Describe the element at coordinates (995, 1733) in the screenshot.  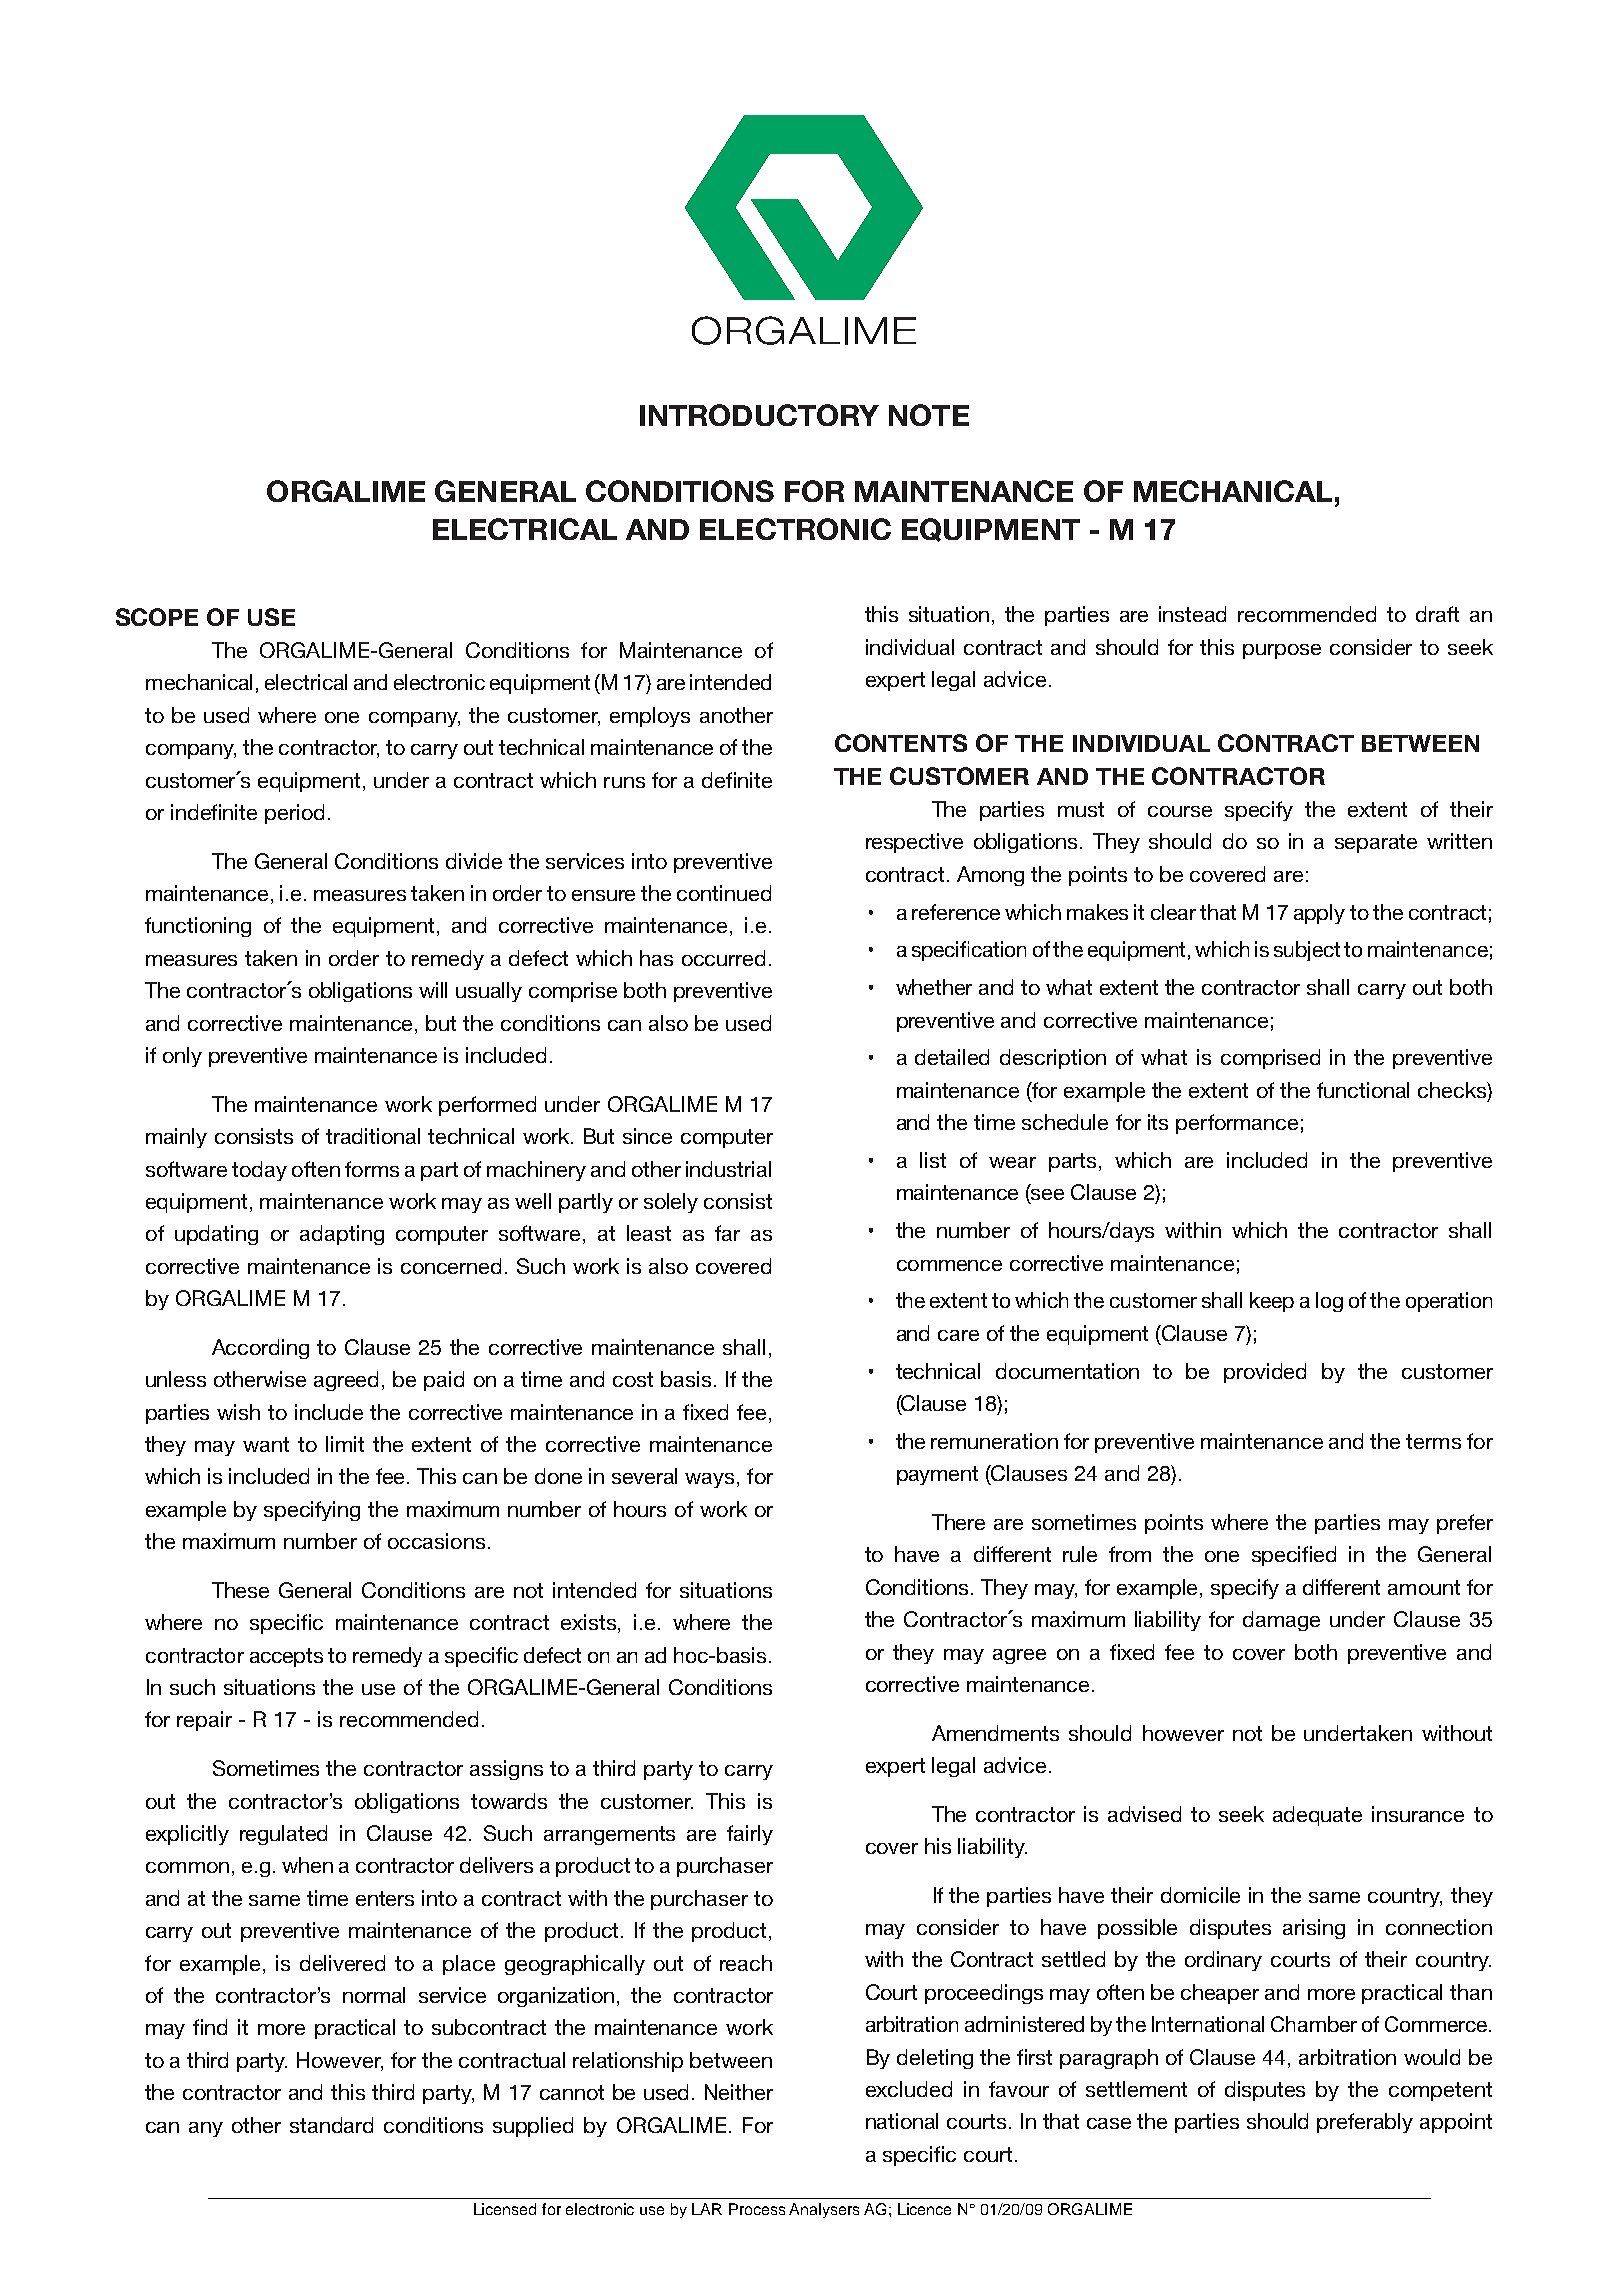
I see `Amendments` at that location.
